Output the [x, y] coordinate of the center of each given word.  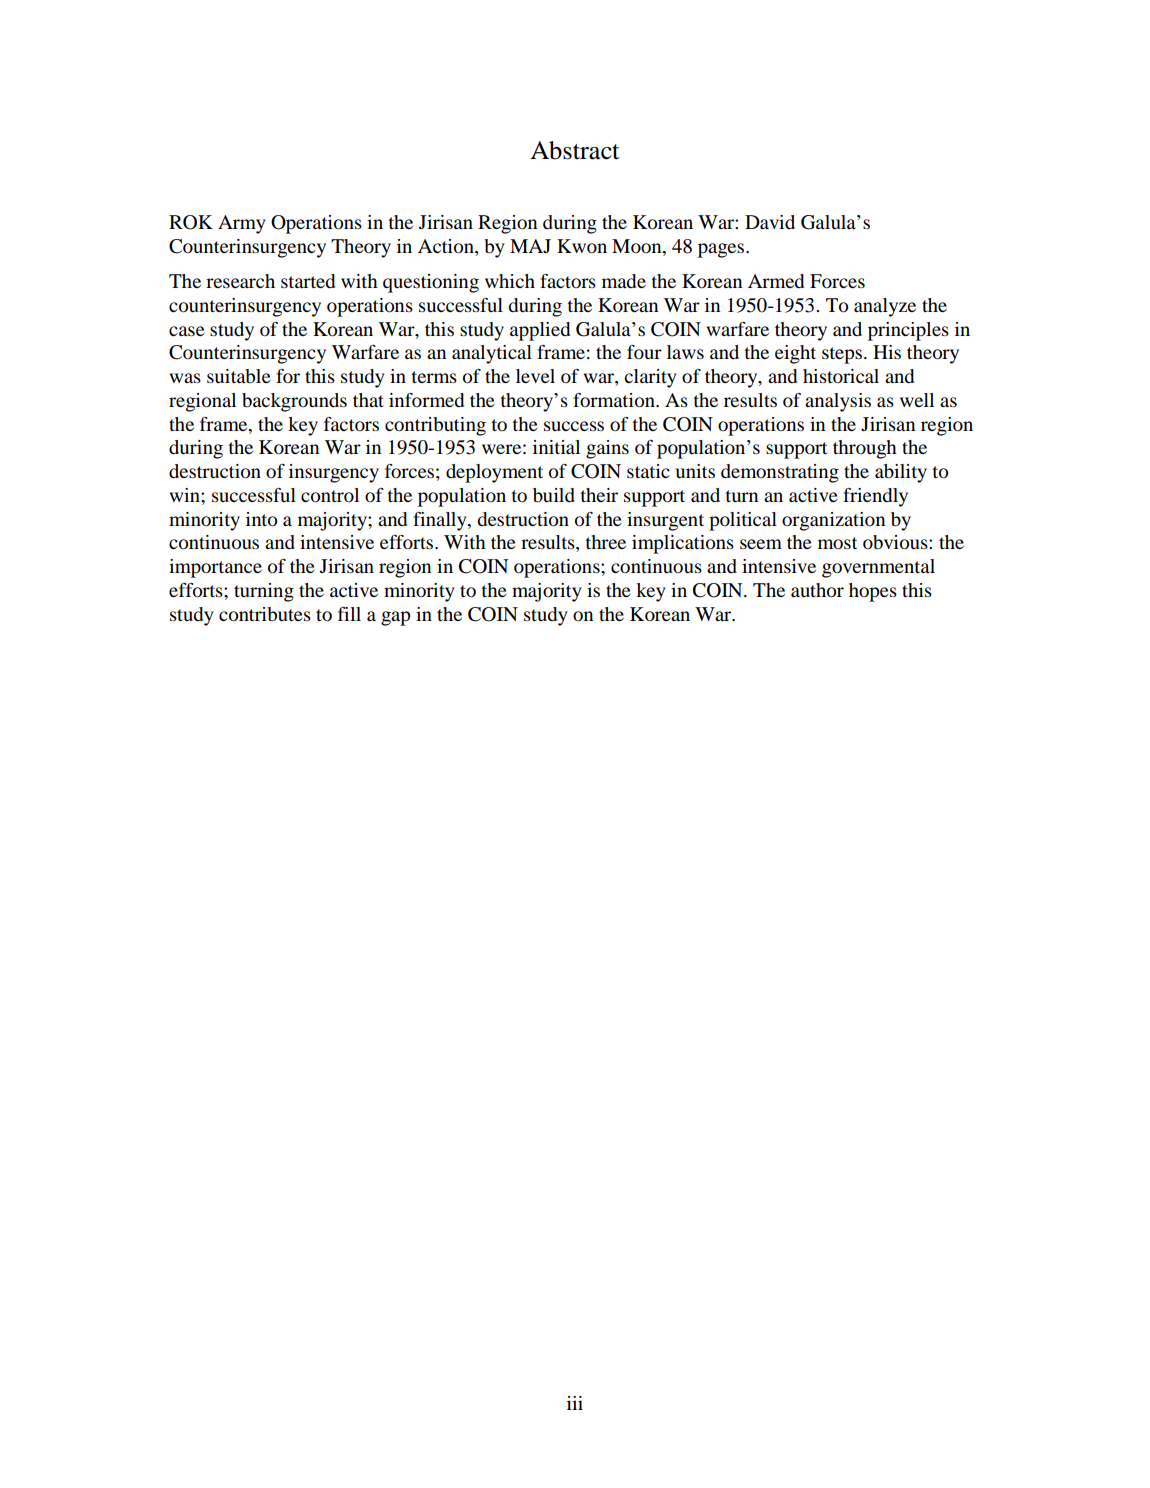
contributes [265, 614]
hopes [873, 592]
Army [242, 224]
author [817, 590]
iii [575, 1403]
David [770, 222]
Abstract [575, 150]
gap [395, 618]
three [605, 542]
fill [349, 614]
